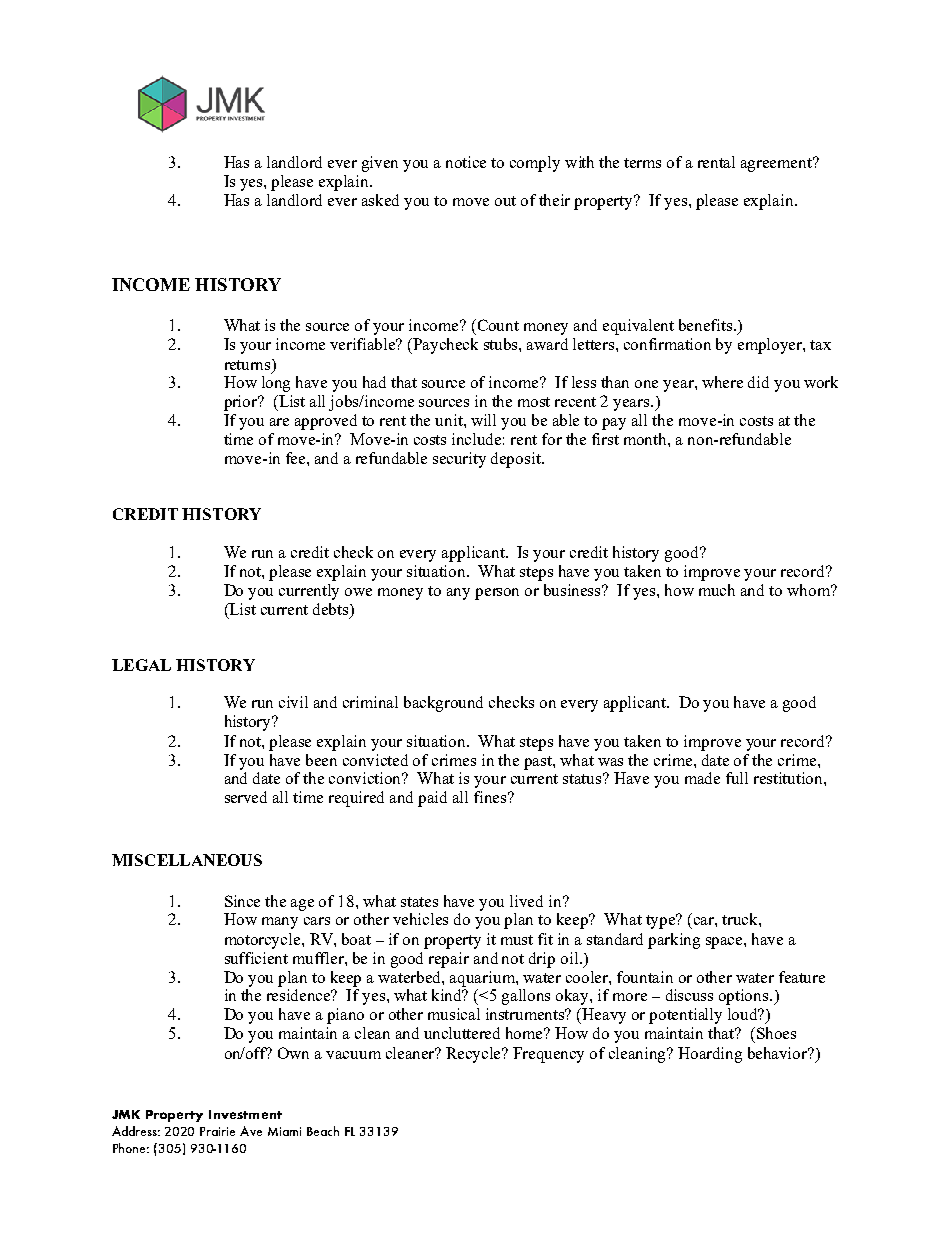 The width and height of the screenshot is (952, 1233). What do you see at coordinates (380, 200) in the screenshot?
I see `asked` at bounding box center [380, 200].
